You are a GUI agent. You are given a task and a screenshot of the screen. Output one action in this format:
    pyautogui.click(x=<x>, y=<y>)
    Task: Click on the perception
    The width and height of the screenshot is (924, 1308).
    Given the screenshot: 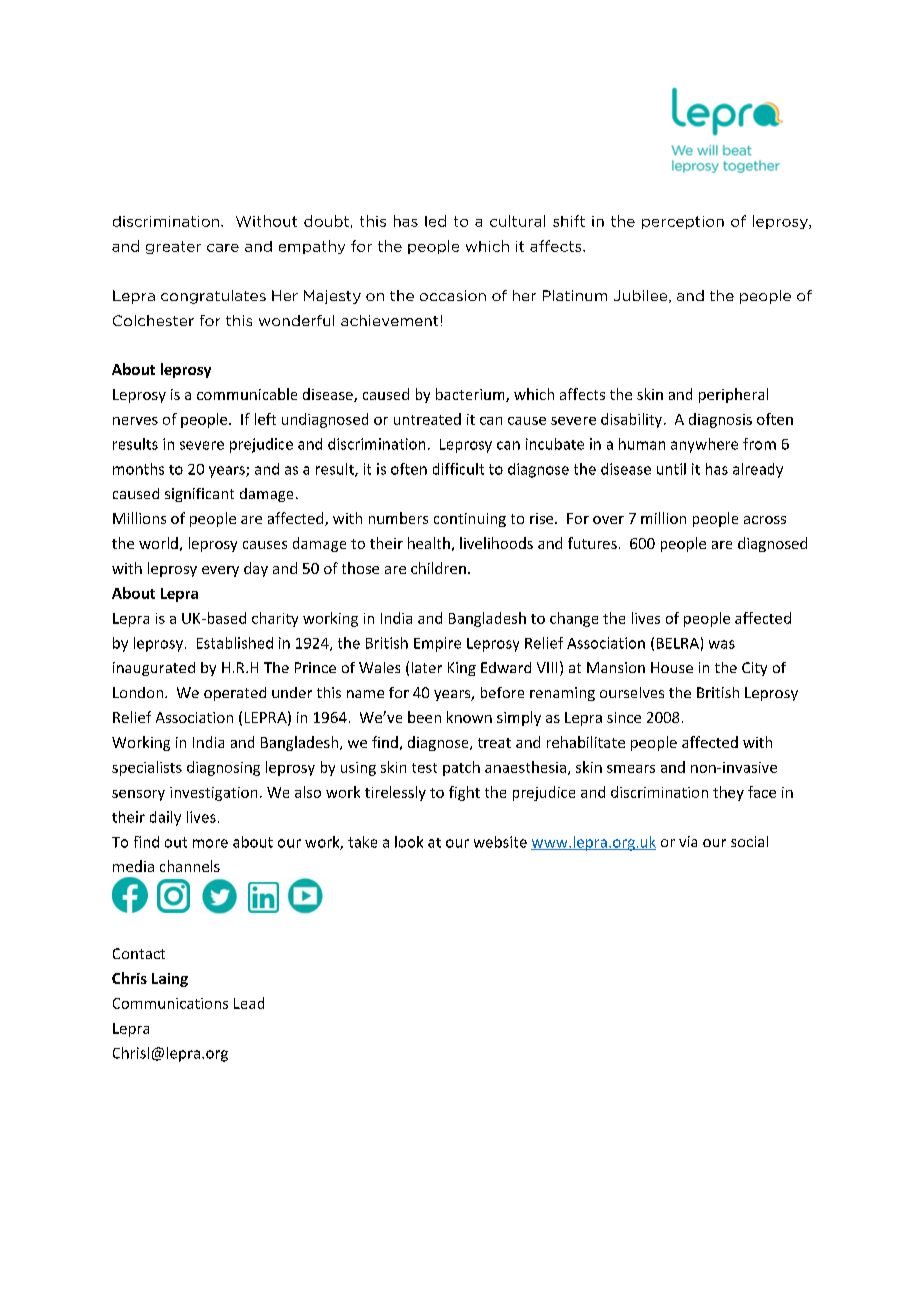 What is the action you would take?
    pyautogui.click(x=683, y=222)
